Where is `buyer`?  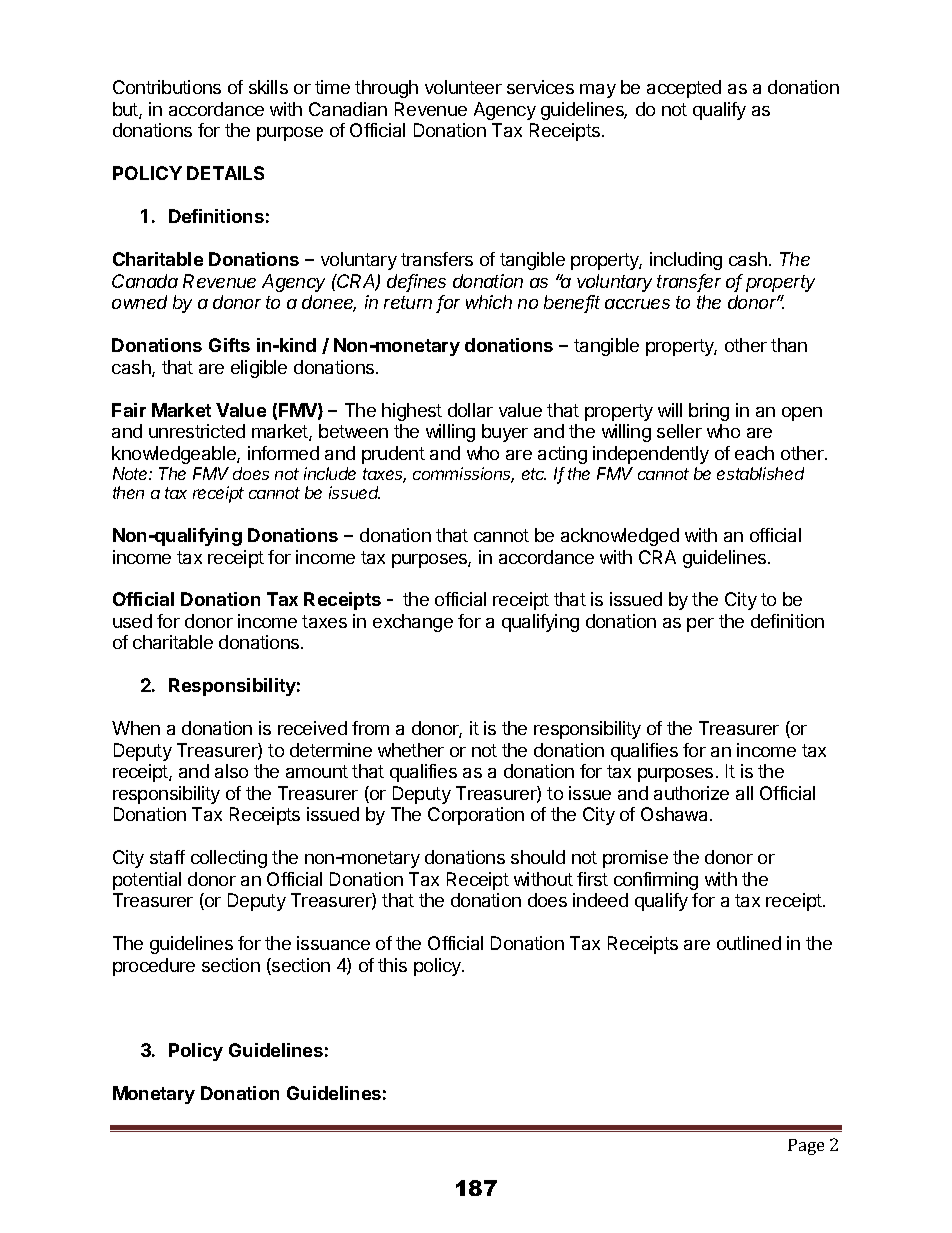
buyer is located at coordinates (505, 433).
